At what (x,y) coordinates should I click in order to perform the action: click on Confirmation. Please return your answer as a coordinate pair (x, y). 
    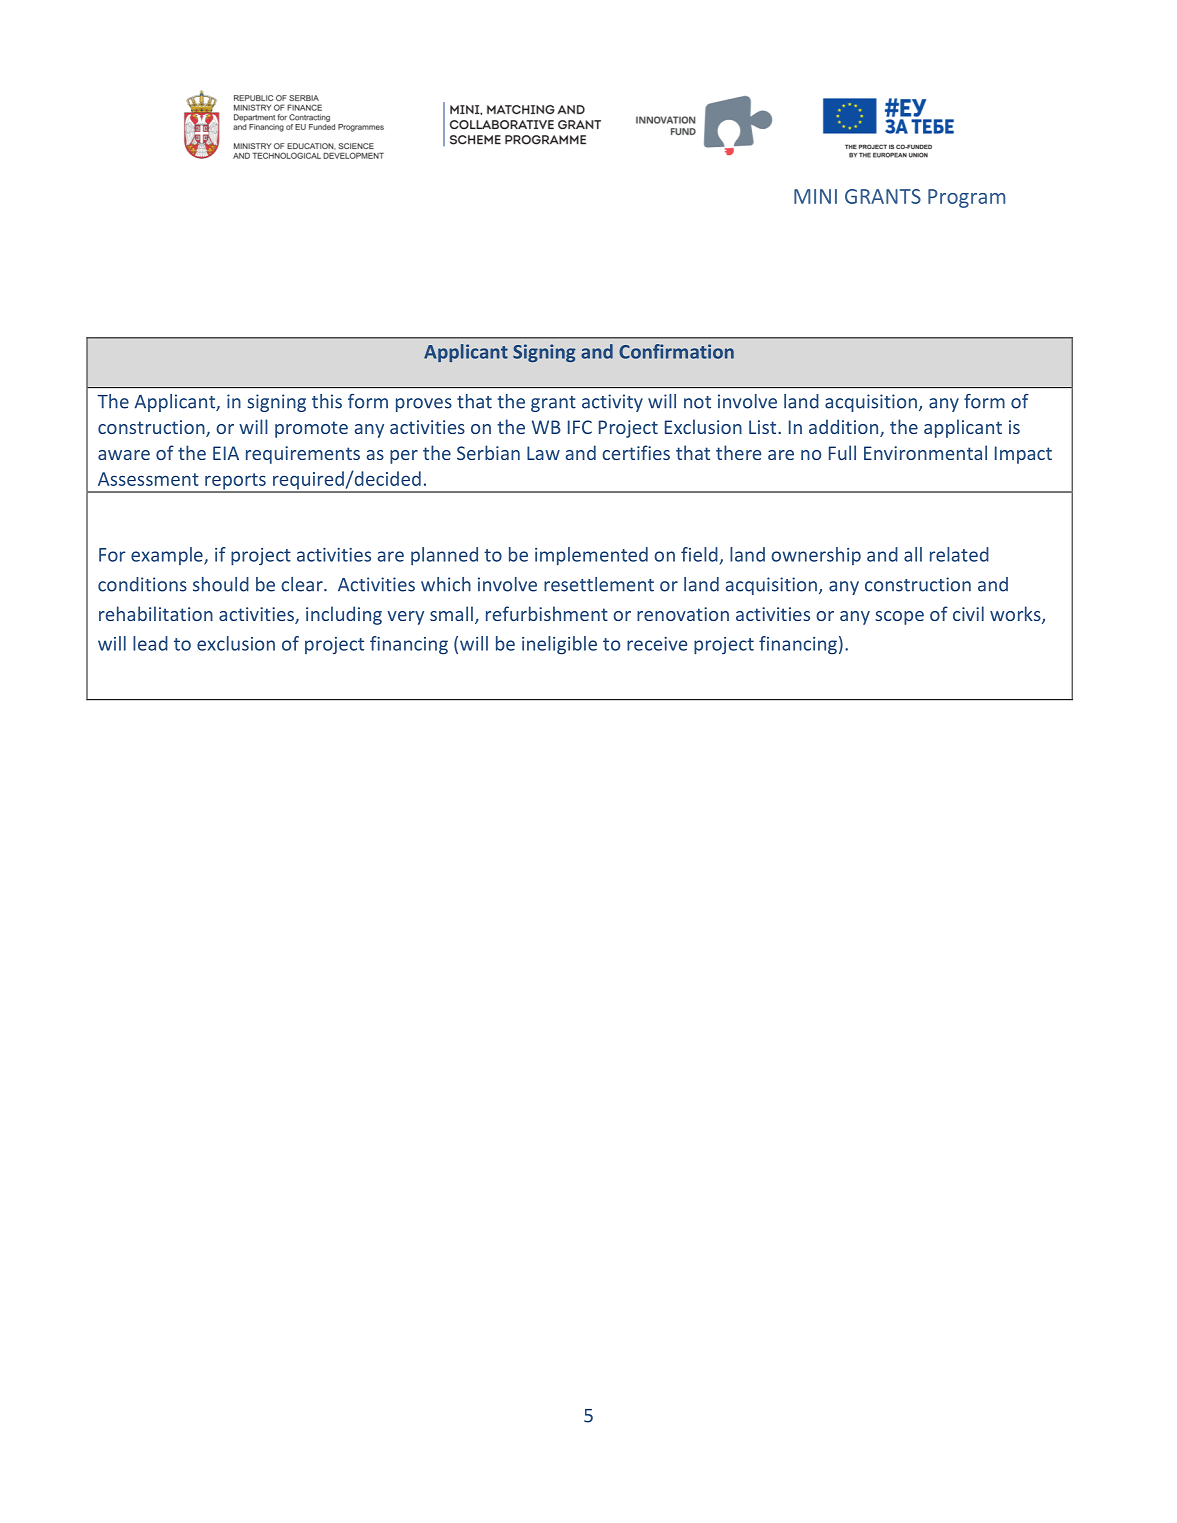
    Looking at the image, I should click on (676, 351).
